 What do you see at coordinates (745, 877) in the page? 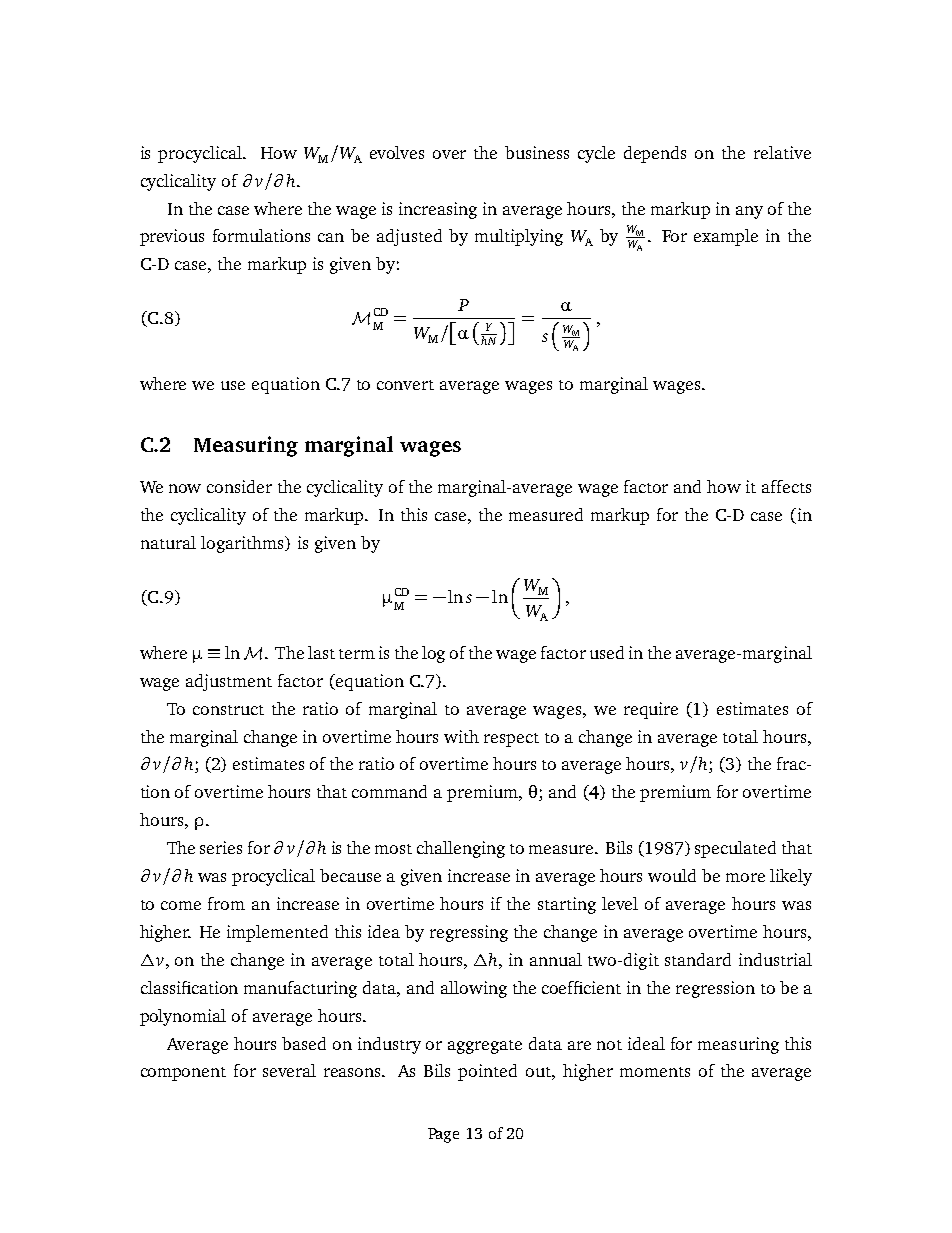
I see `more` at bounding box center [745, 877].
